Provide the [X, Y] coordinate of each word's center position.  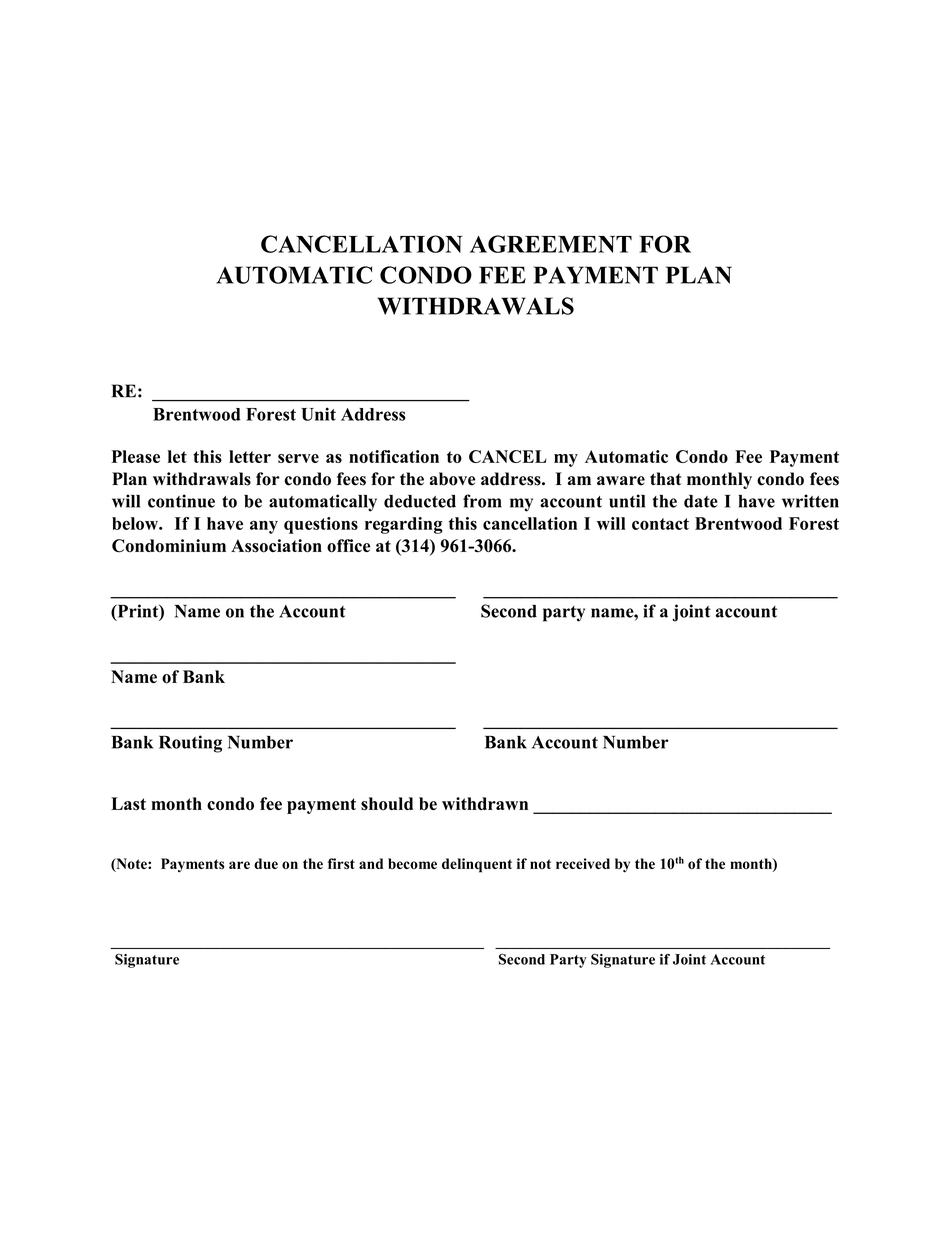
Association [276, 546]
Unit [318, 414]
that [665, 478]
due [266, 863]
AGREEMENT [551, 244]
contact [660, 524]
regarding [404, 525]
